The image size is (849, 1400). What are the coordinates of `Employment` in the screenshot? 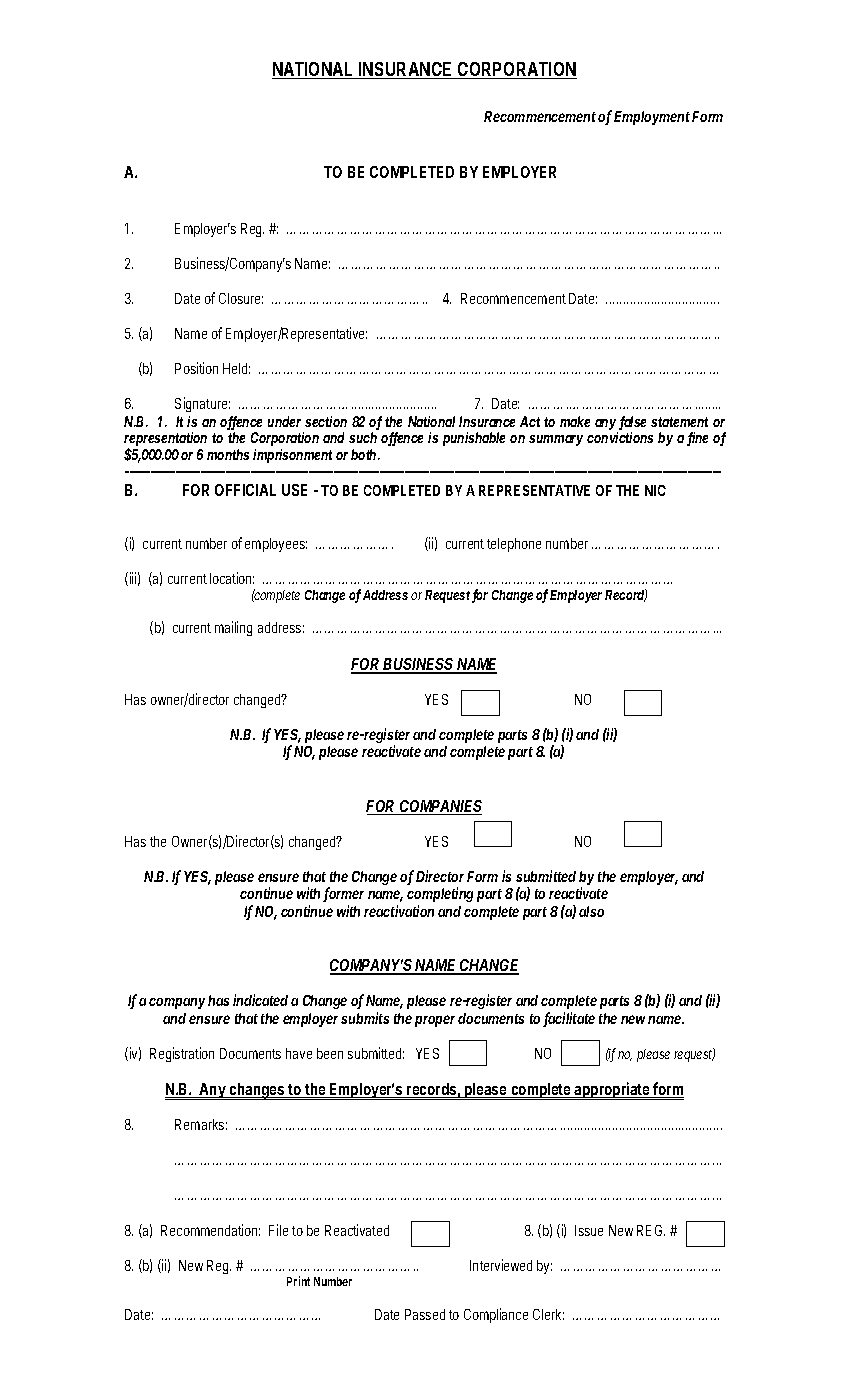 It's located at (653, 118).
